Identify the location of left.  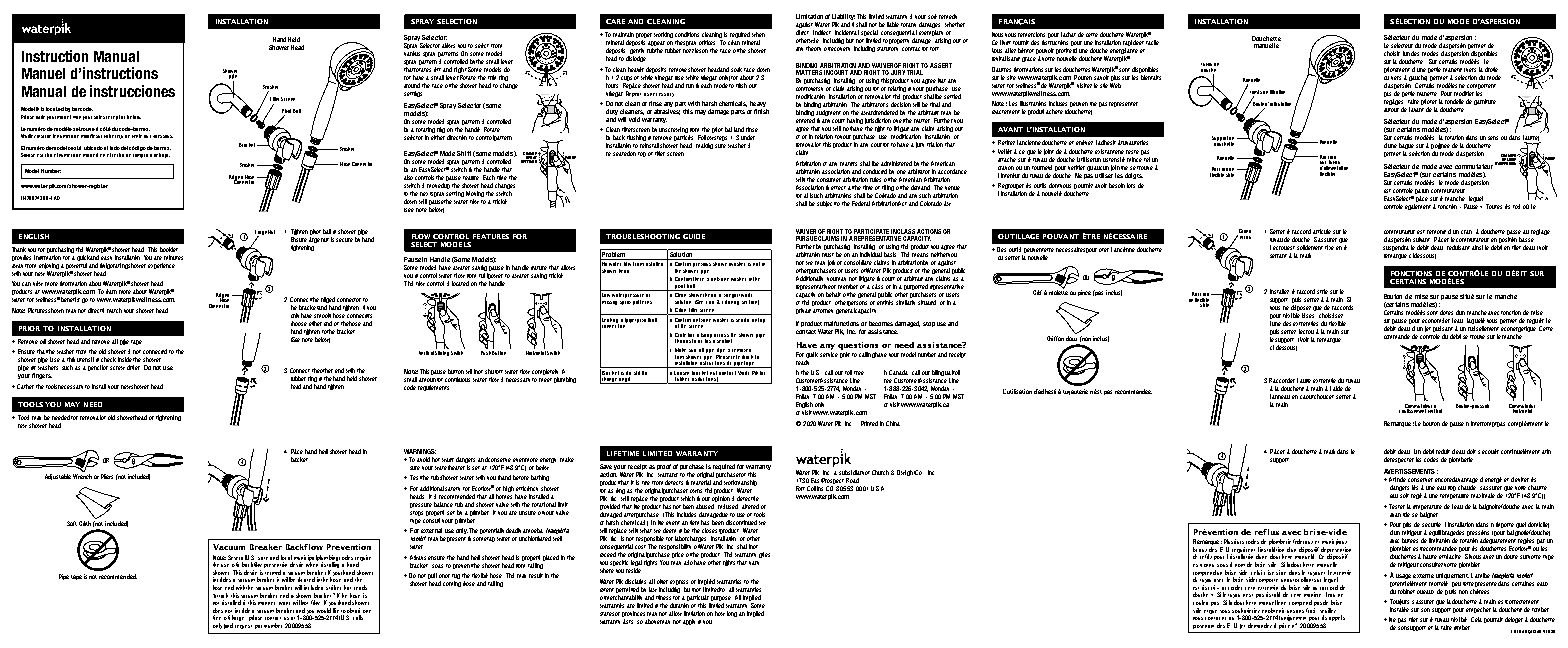
(437, 69).
